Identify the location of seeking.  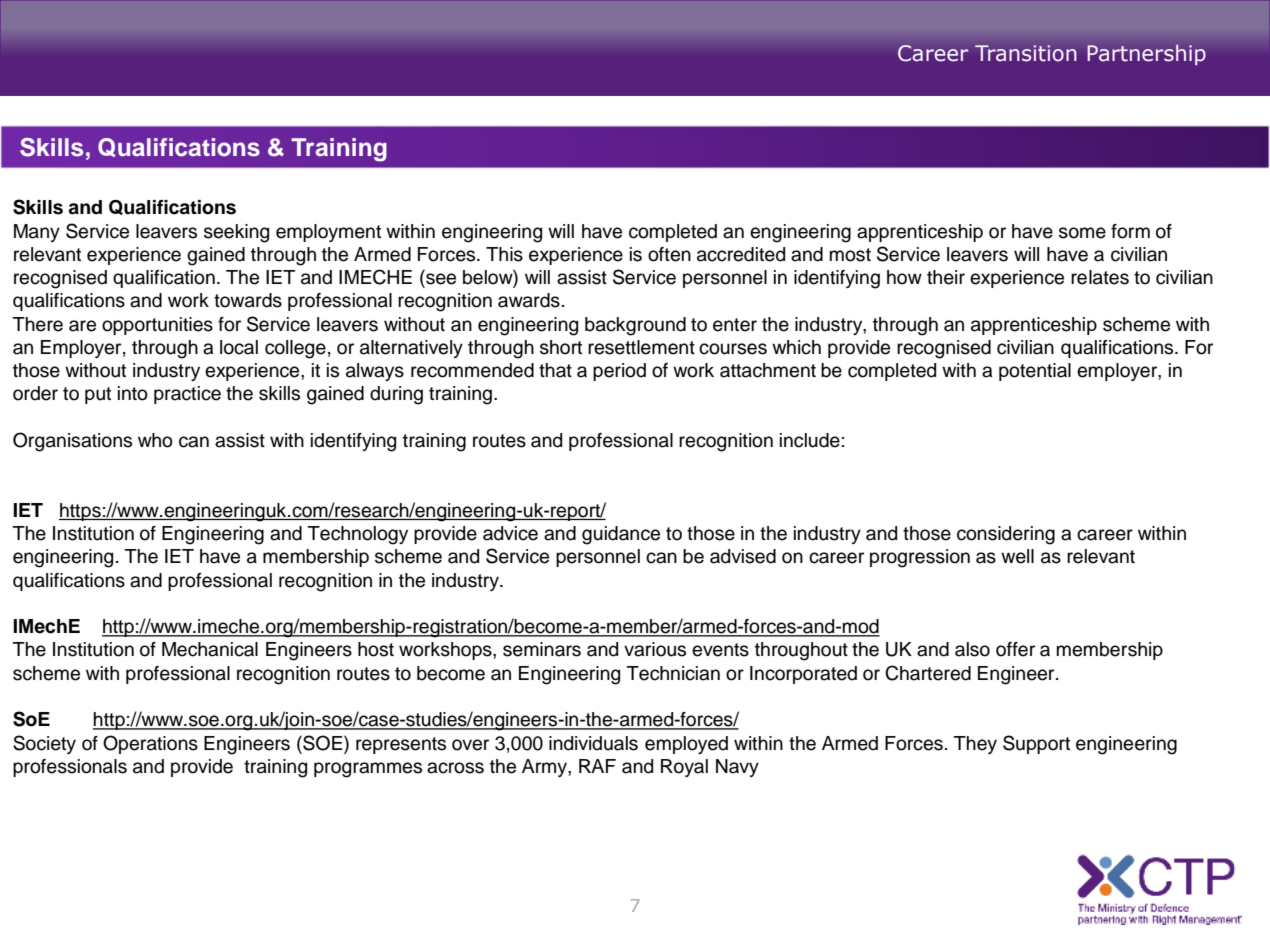
(236, 233).
